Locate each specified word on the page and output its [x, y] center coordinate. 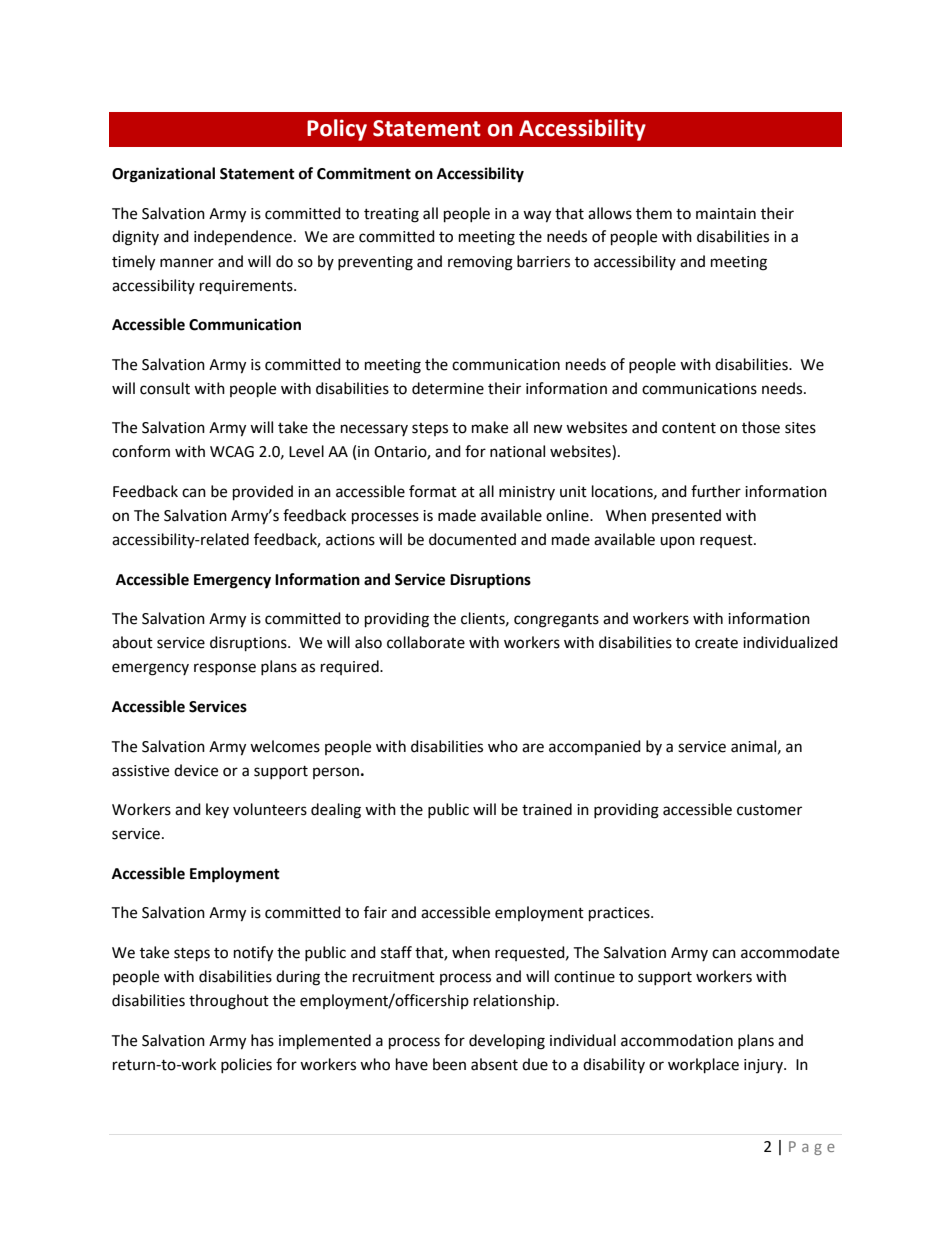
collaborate [426, 642]
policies [246, 1065]
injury [764, 1066]
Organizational [163, 175]
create [716, 643]
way [537, 216]
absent [494, 1064]
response [225, 669]
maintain [726, 214]
